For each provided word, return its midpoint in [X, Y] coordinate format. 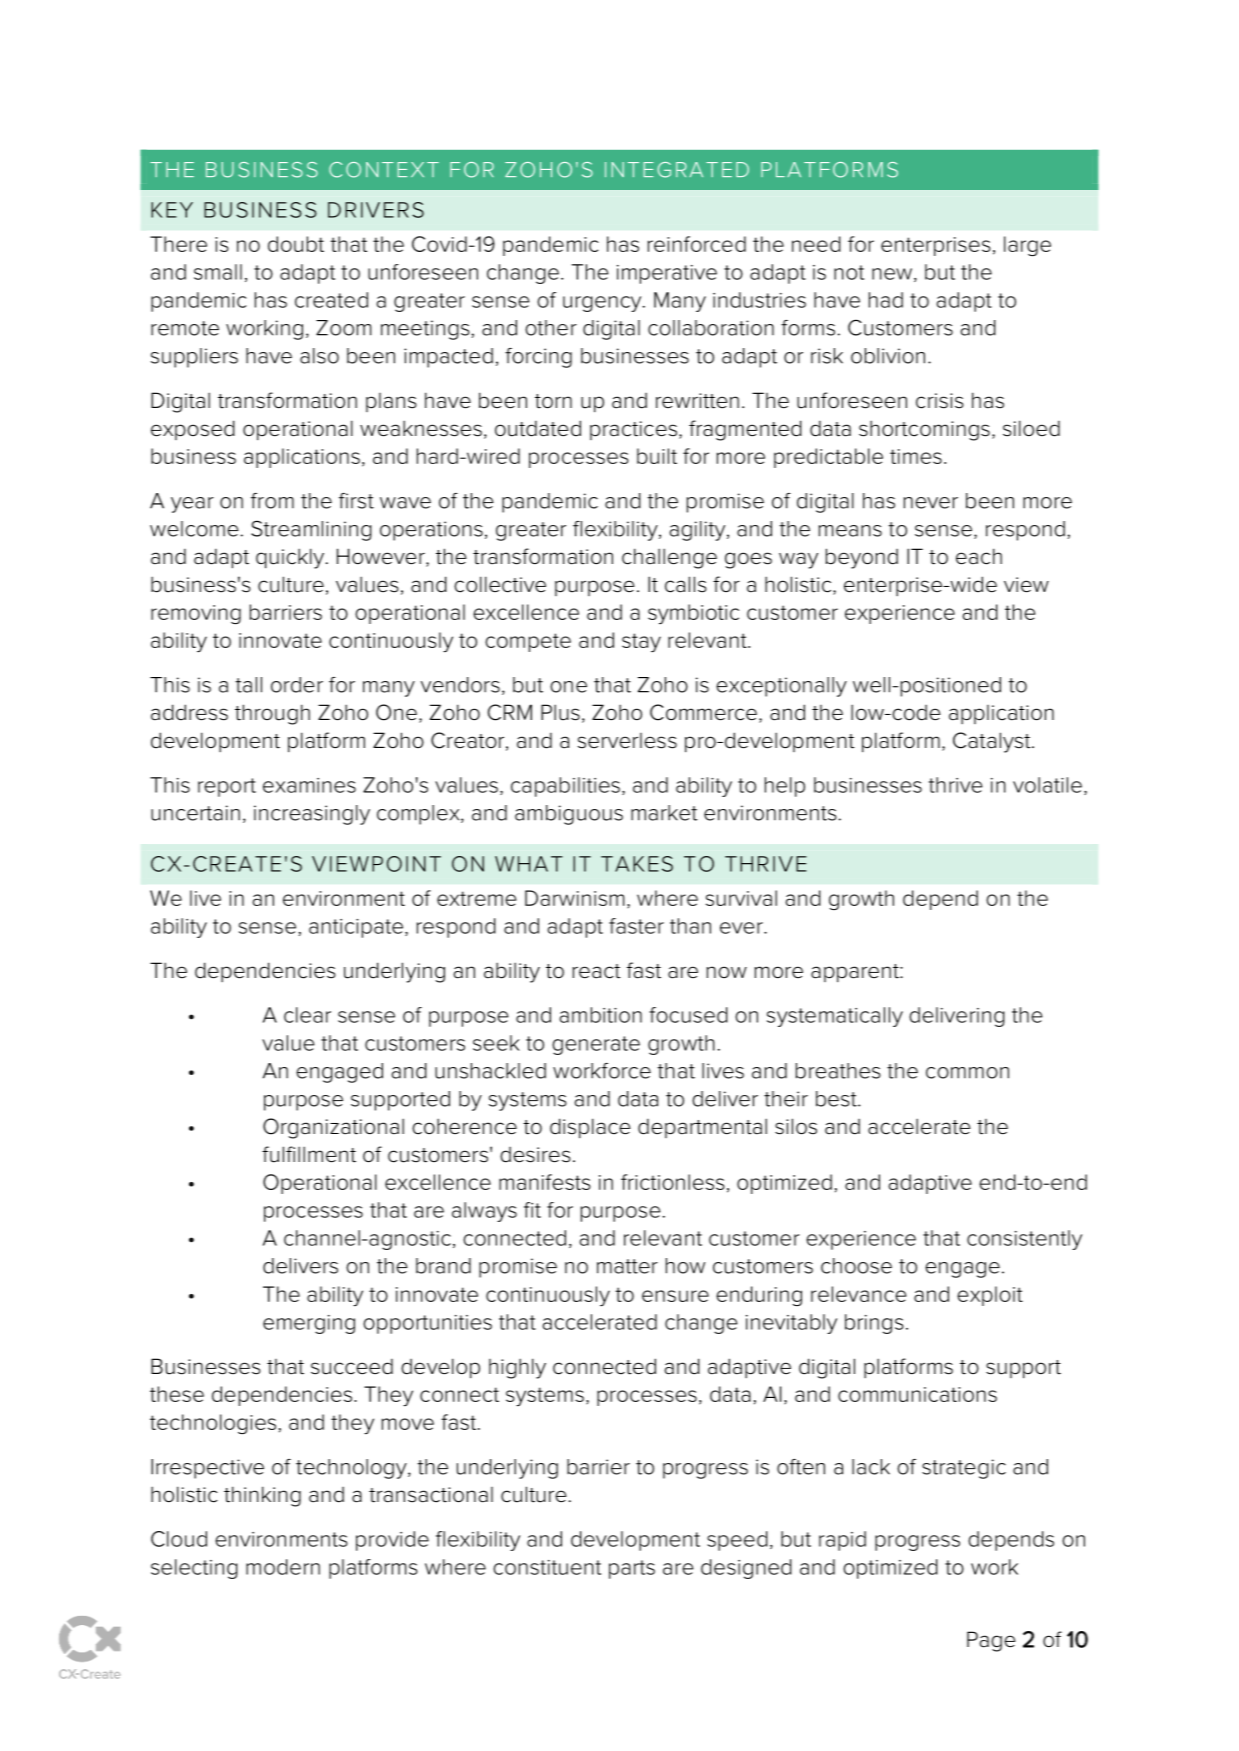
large [1027, 246]
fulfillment [309, 1154]
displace [590, 1128]
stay [641, 643]
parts [632, 1569]
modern [283, 1567]
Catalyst [993, 742]
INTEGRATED [677, 170]
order [297, 685]
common [967, 1073]
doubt [296, 244]
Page [991, 1641]
